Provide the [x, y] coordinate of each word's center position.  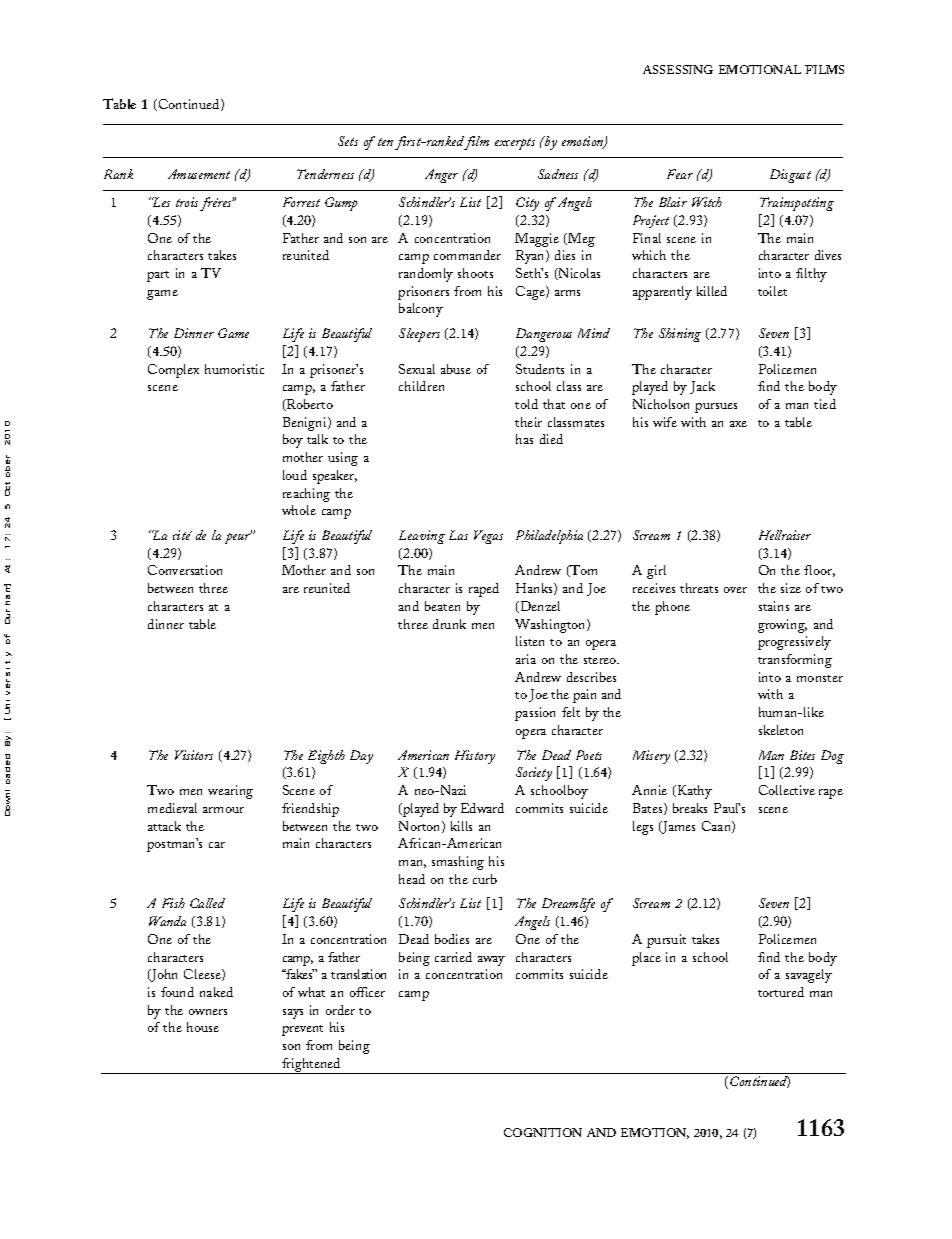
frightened [312, 1066]
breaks [690, 808]
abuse [456, 369]
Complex [173, 371]
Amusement [199, 174]
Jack [702, 387]
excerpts [515, 144]
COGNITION [543, 1132]
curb [485, 879]
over [735, 590]
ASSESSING [678, 69]
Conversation [185, 570]
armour [223, 810]
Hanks [535, 589]
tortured [781, 992]
